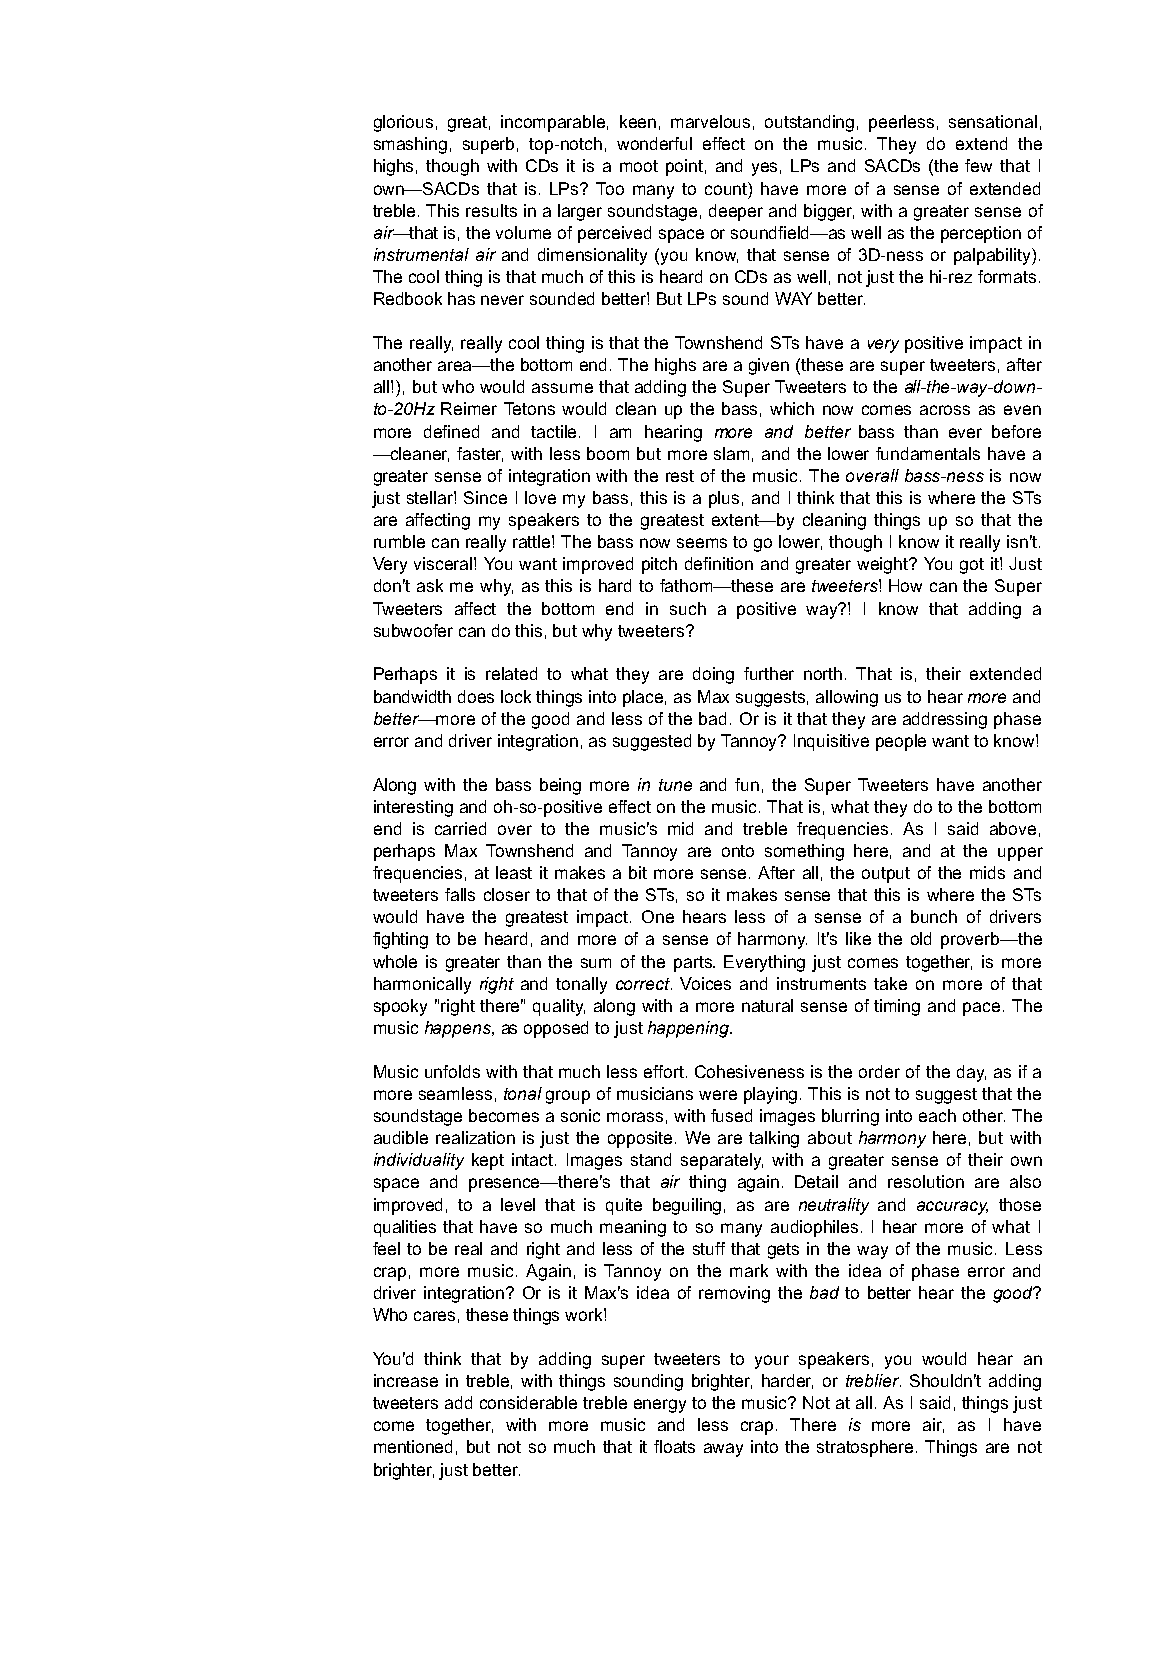 This document has width=1172, height=1658. What do you see at coordinates (654, 143) in the document?
I see `wonderful` at bounding box center [654, 143].
